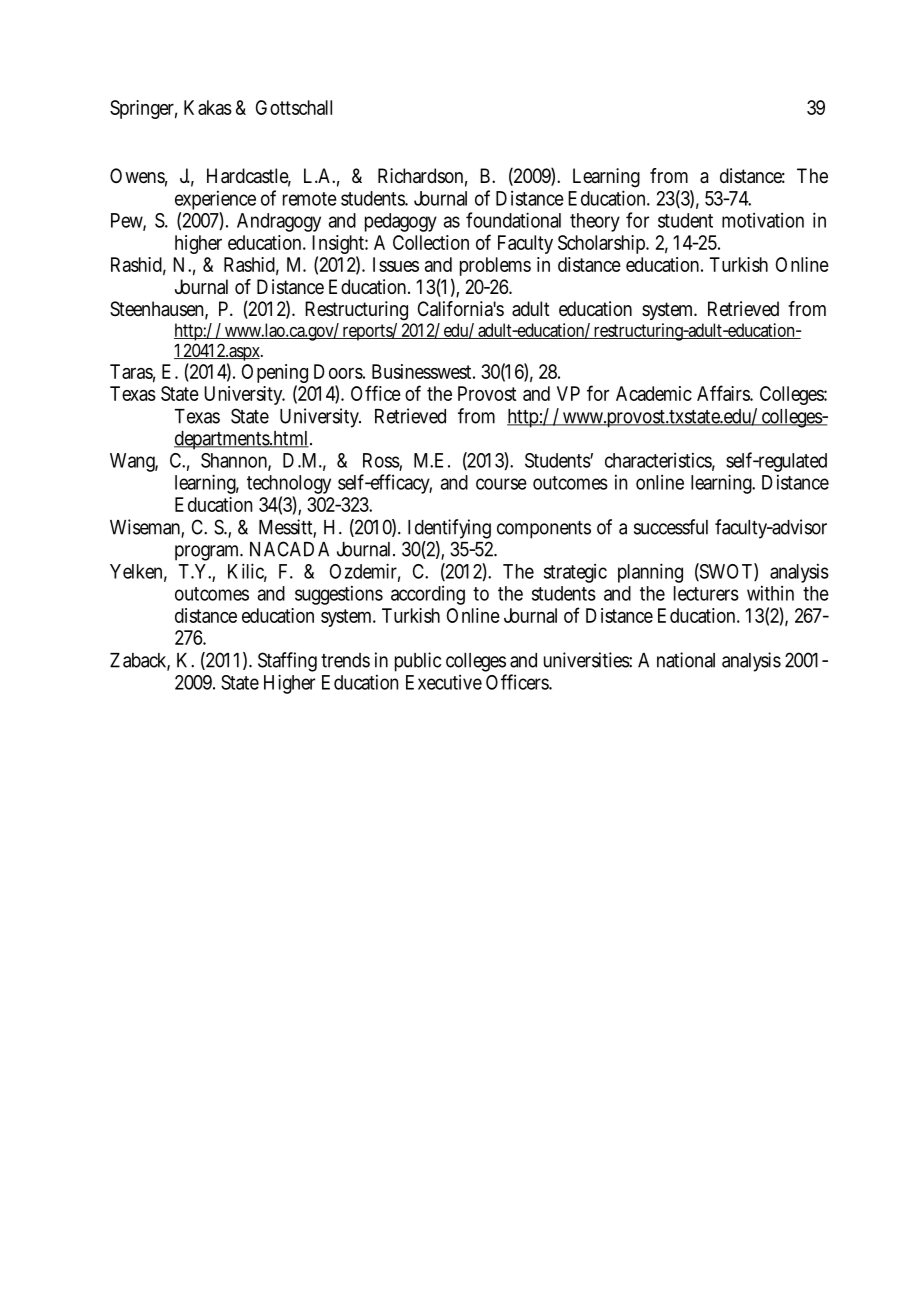 This page has height=1307, width=924. I want to click on motivation, so click(763, 220).
